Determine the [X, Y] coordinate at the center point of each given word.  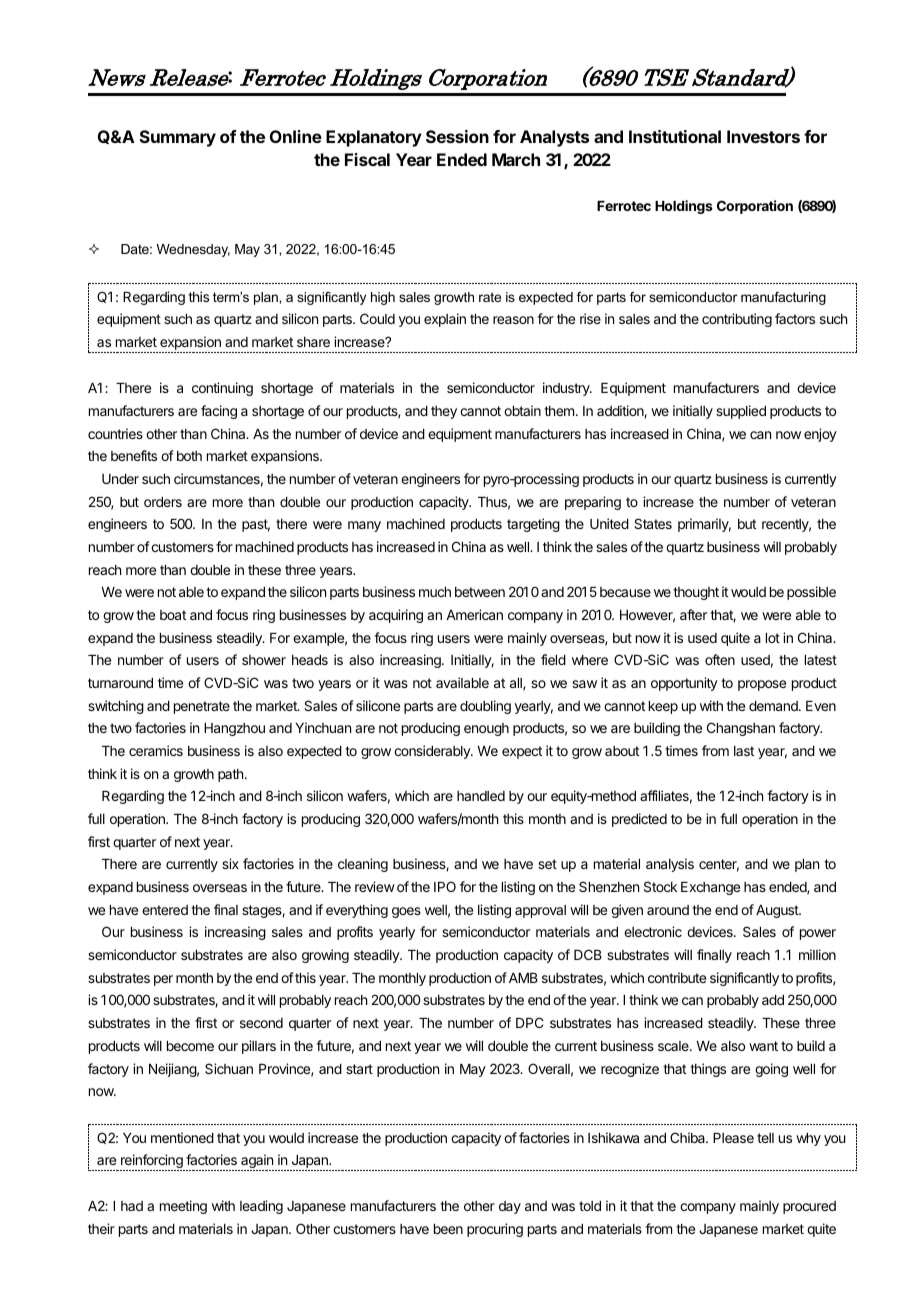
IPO [445, 886]
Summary [178, 138]
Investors [763, 136]
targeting [533, 525]
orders [163, 502]
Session [457, 136]
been [448, 1229]
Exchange [710, 888]
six [230, 863]
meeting [183, 1207]
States [653, 523]
